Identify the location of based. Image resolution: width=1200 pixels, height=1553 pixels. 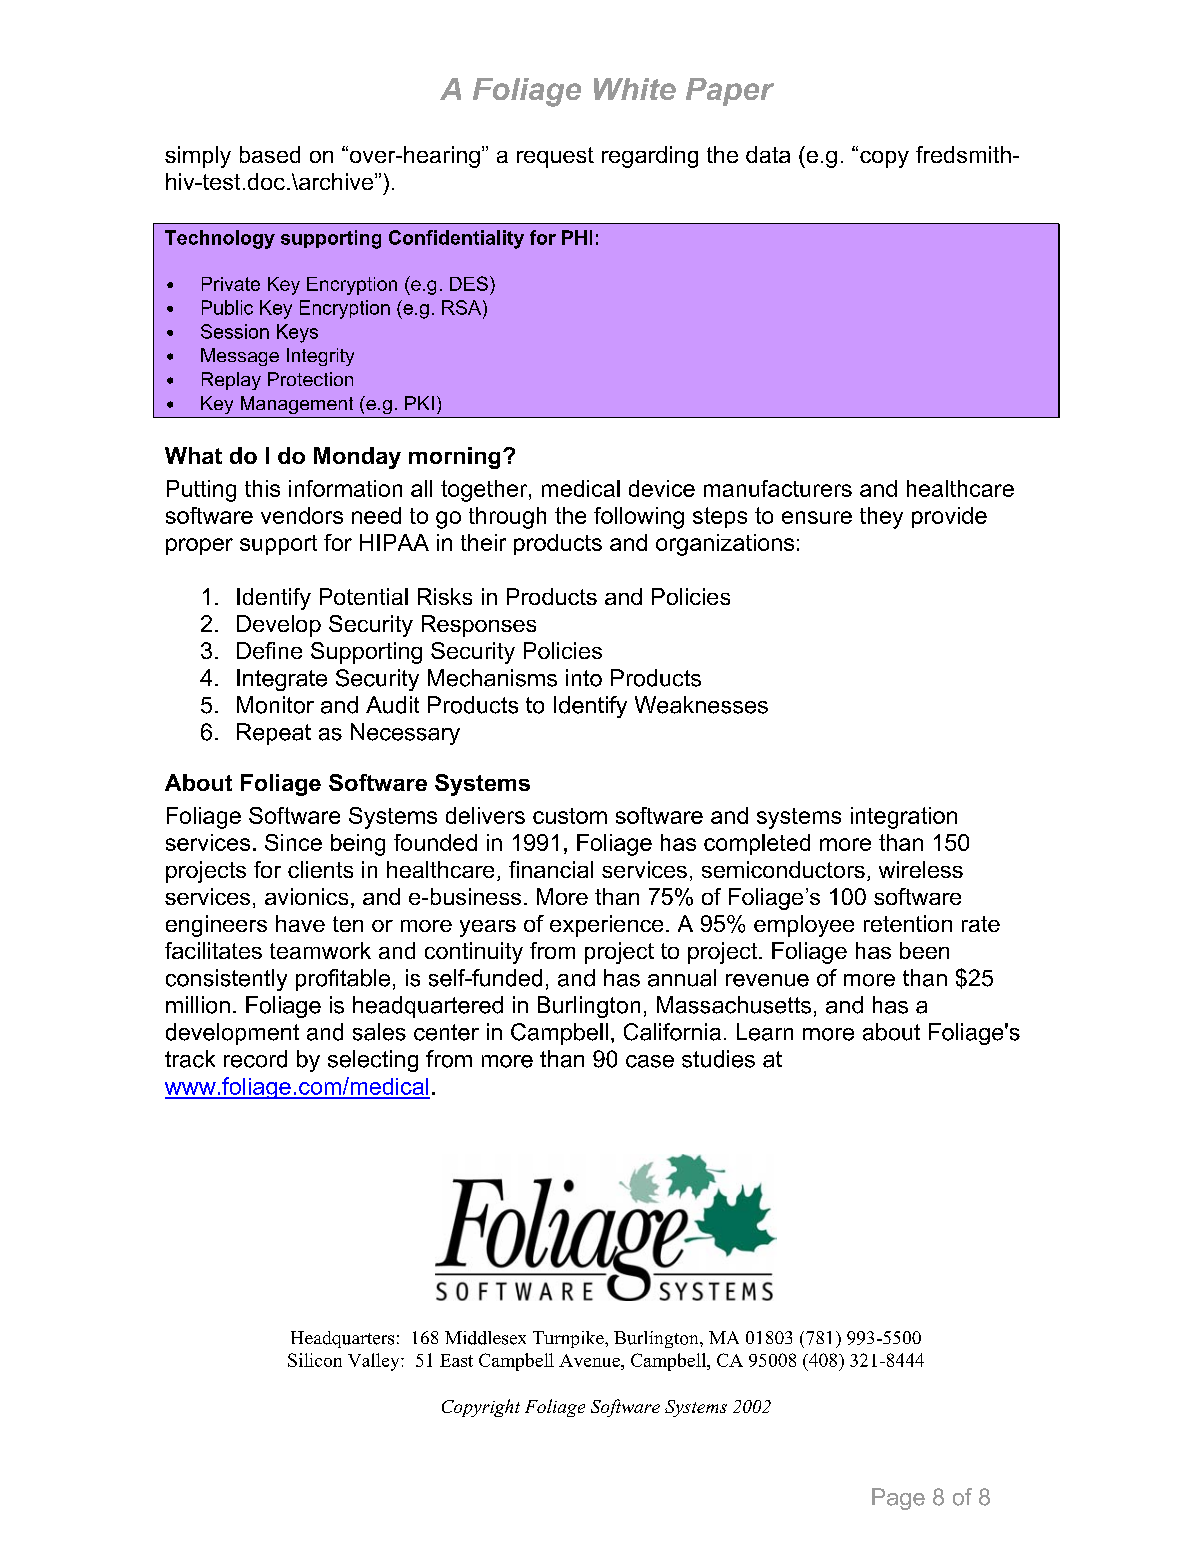
(270, 154).
